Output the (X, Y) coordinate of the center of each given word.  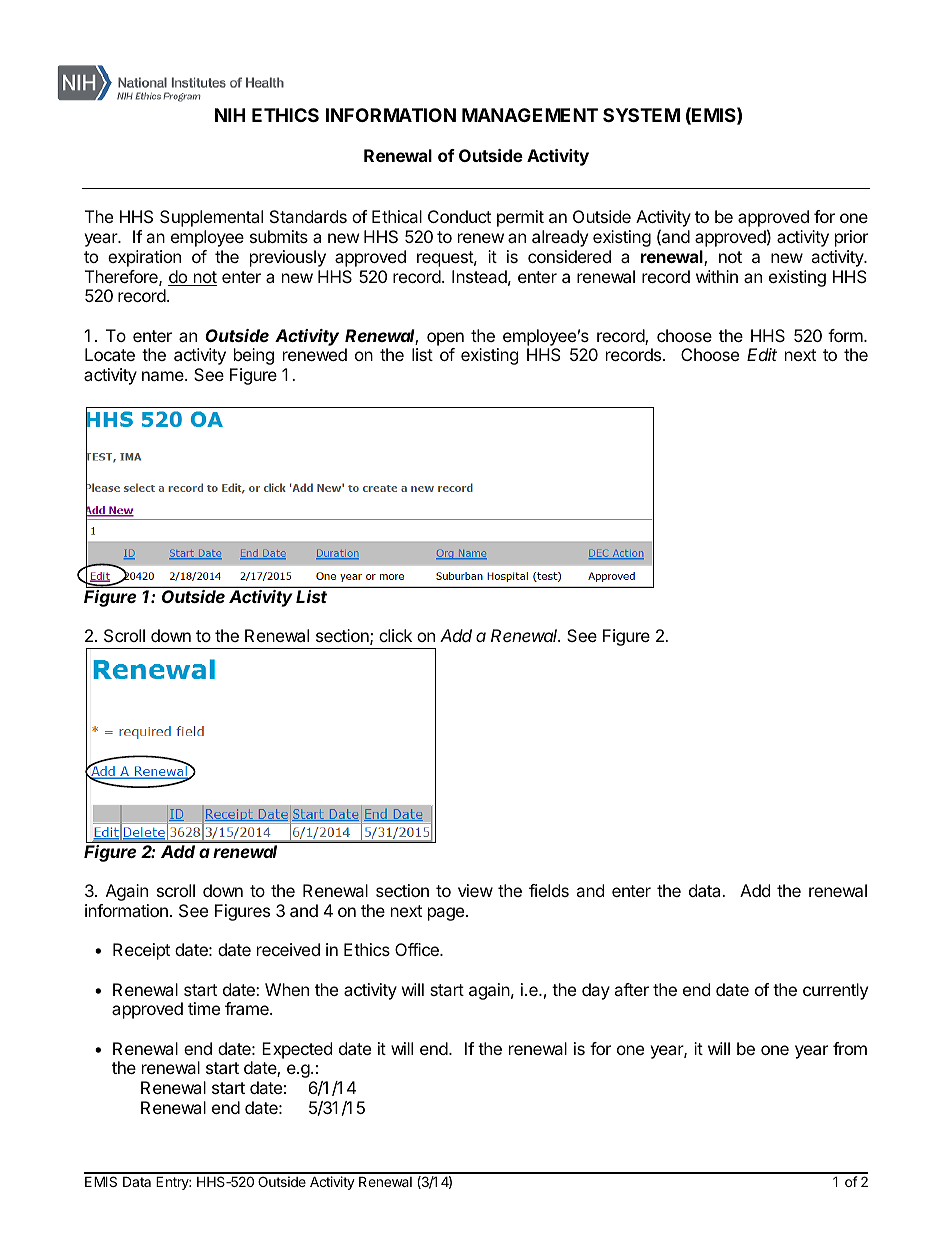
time (204, 1008)
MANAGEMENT (530, 115)
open (445, 339)
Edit (762, 354)
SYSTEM (641, 115)
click (395, 635)
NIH (230, 115)
